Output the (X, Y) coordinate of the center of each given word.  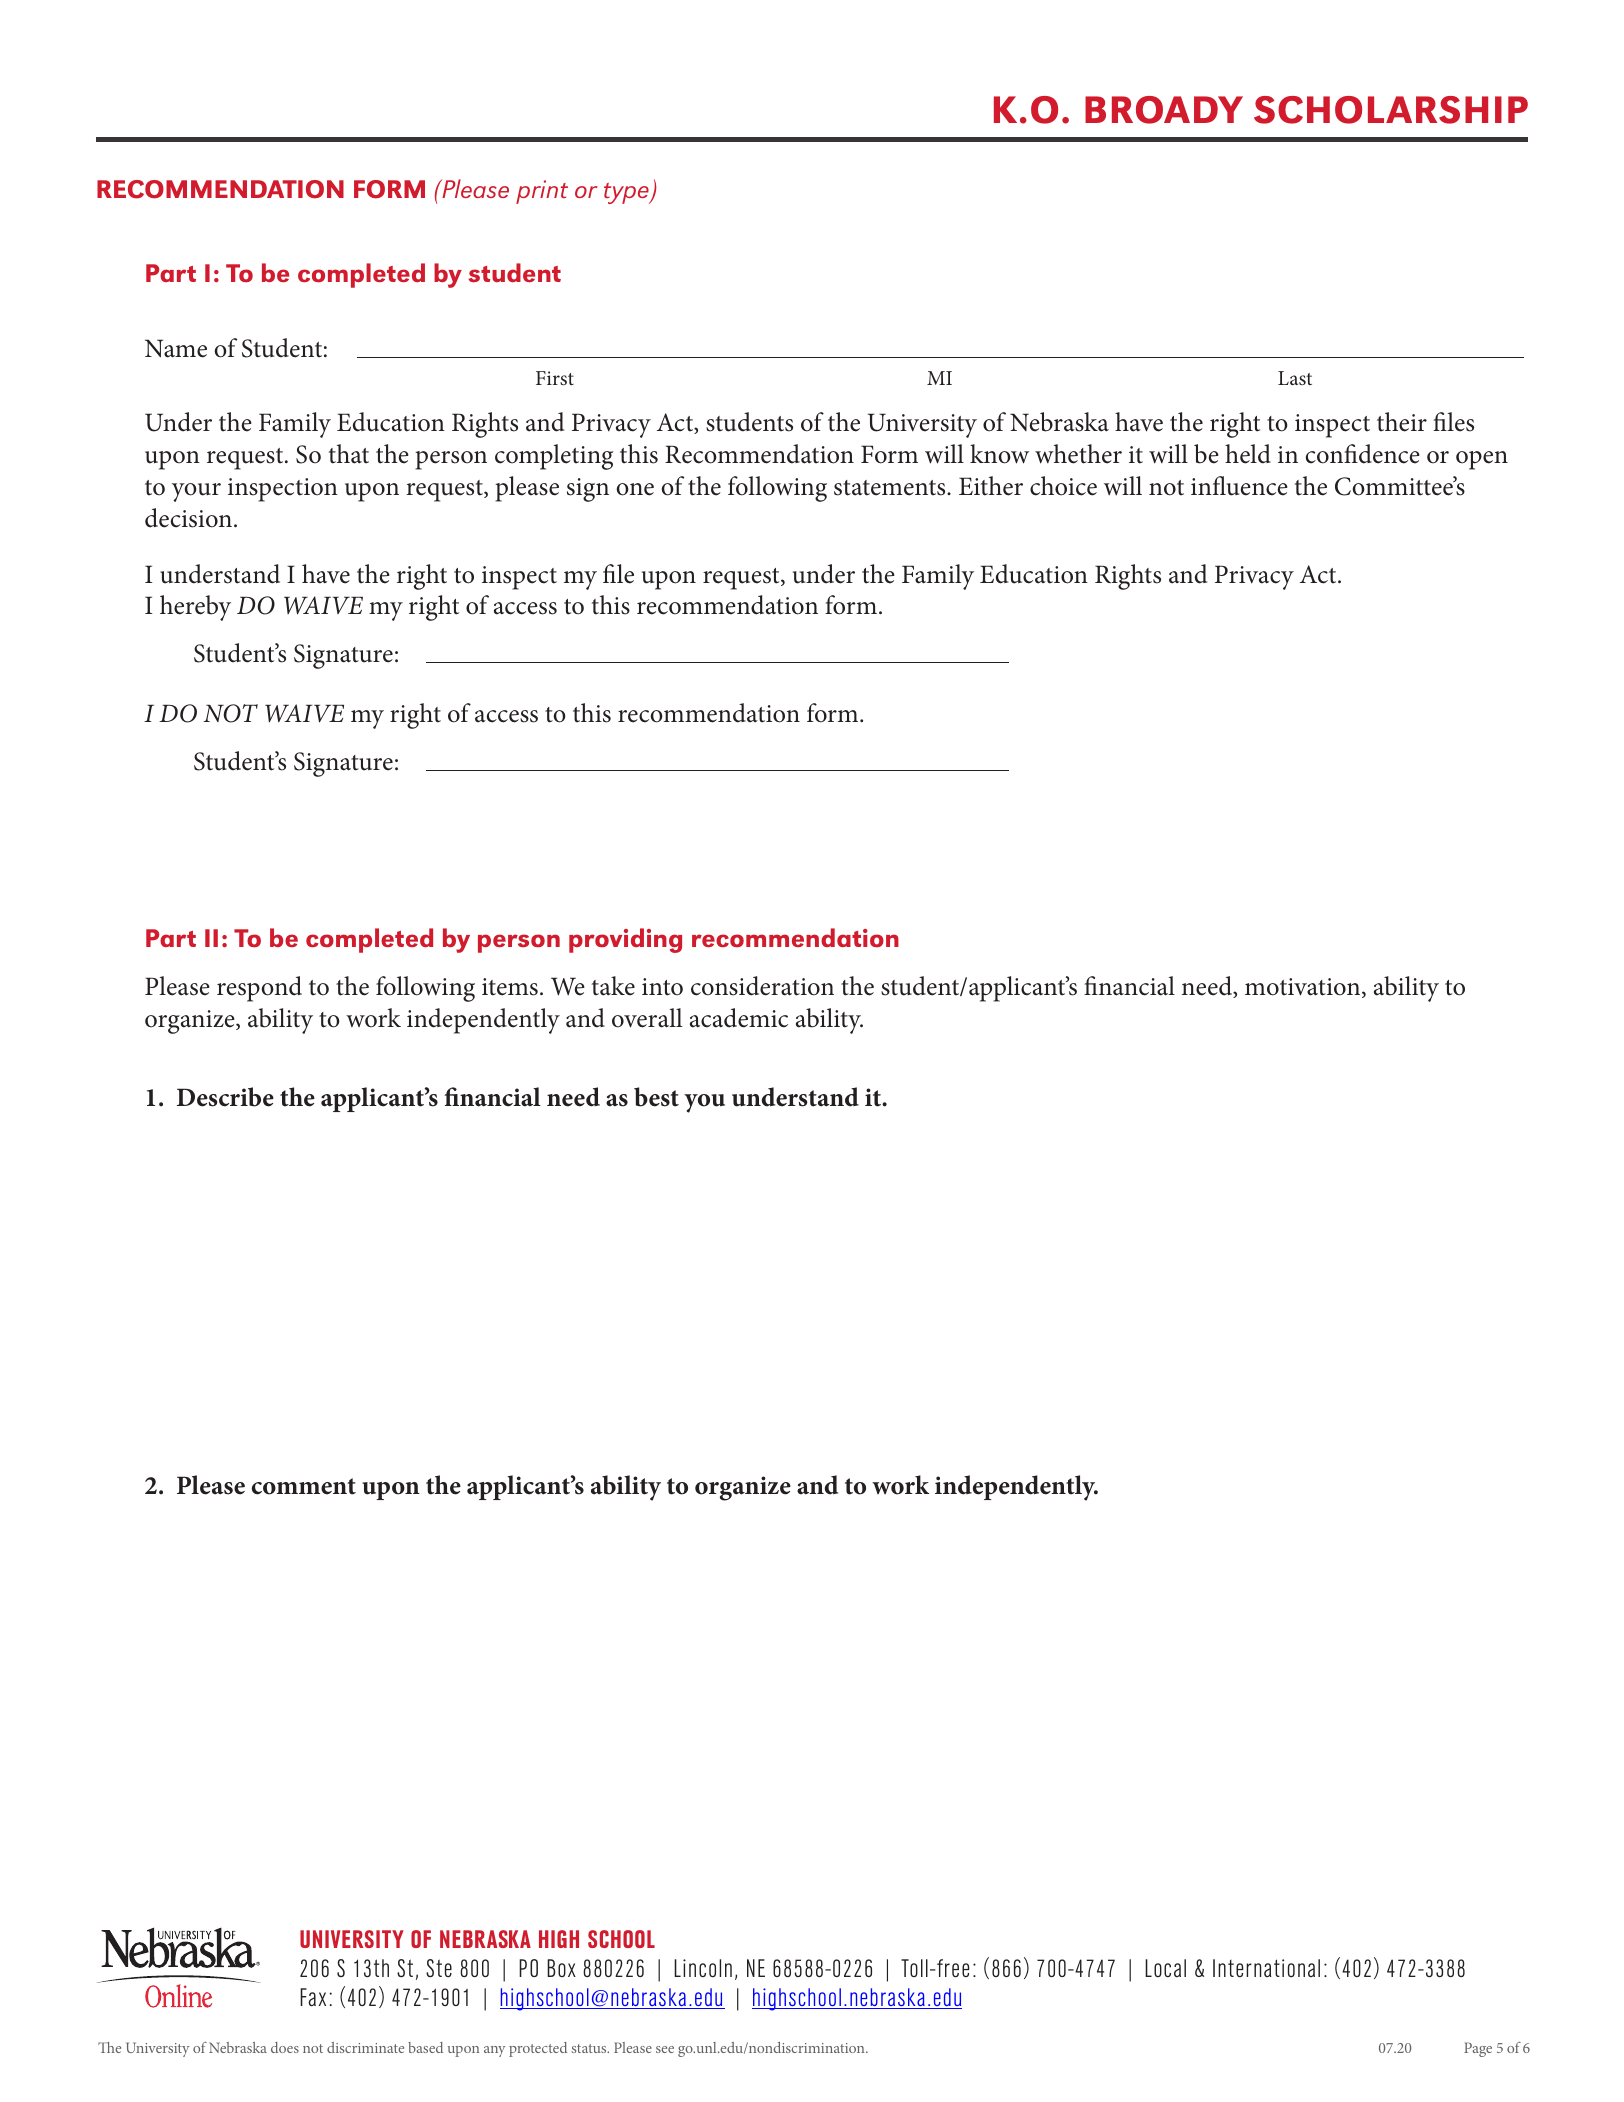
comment (304, 1486)
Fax (313, 1997)
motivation (1304, 988)
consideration (762, 986)
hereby (195, 608)
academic (739, 1018)
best (656, 1097)
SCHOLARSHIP (1391, 110)
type (627, 193)
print (542, 192)
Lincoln (703, 1968)
